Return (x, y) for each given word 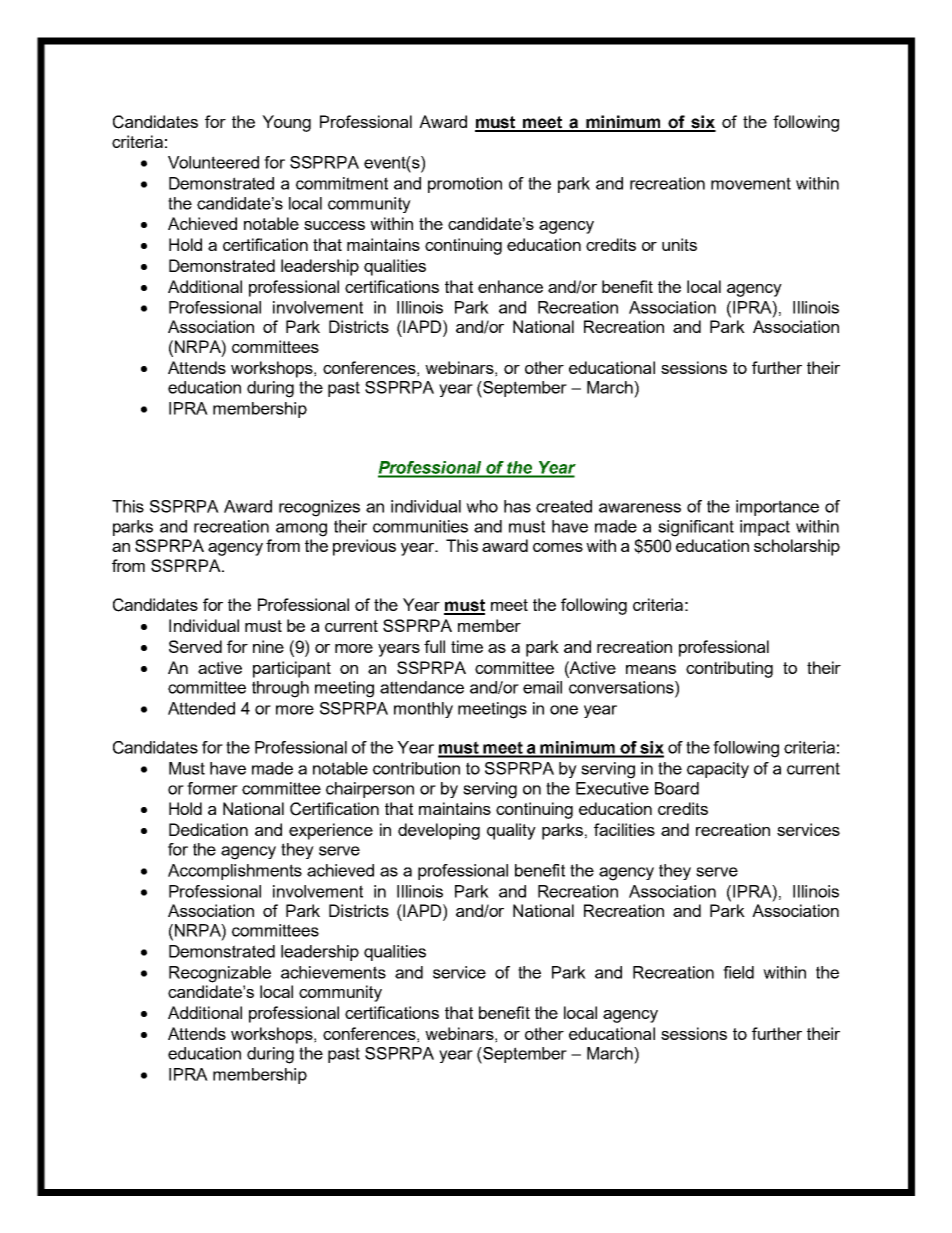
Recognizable (220, 974)
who (482, 506)
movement (751, 183)
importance (777, 508)
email (542, 687)
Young (286, 123)
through (280, 689)
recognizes (319, 508)
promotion (465, 185)
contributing (729, 669)
